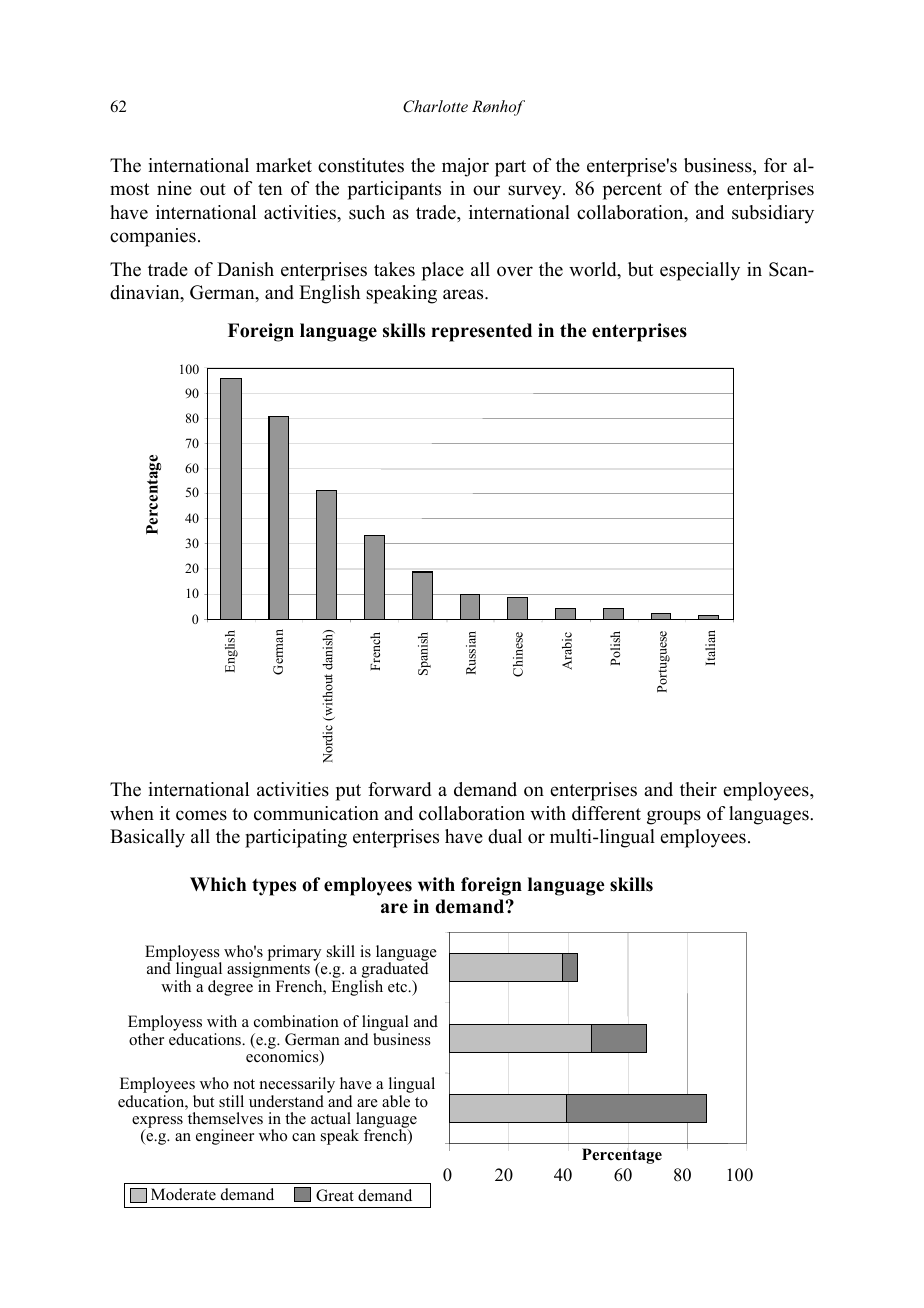 This page has width=924, height=1308. What do you see at coordinates (284, 165) in the page?
I see `market` at bounding box center [284, 165].
